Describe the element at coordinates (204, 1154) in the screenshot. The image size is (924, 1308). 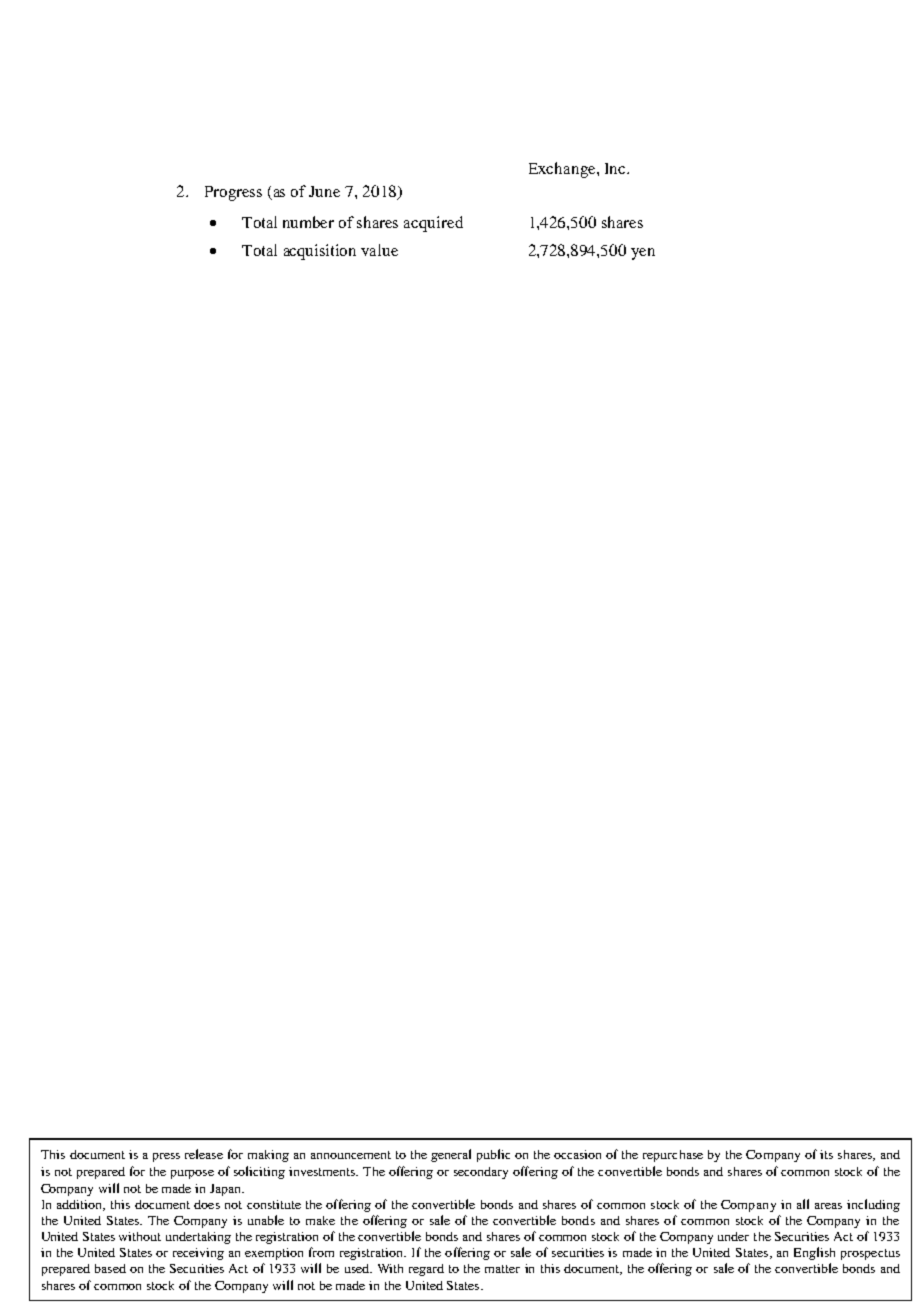
I see `release` at that location.
